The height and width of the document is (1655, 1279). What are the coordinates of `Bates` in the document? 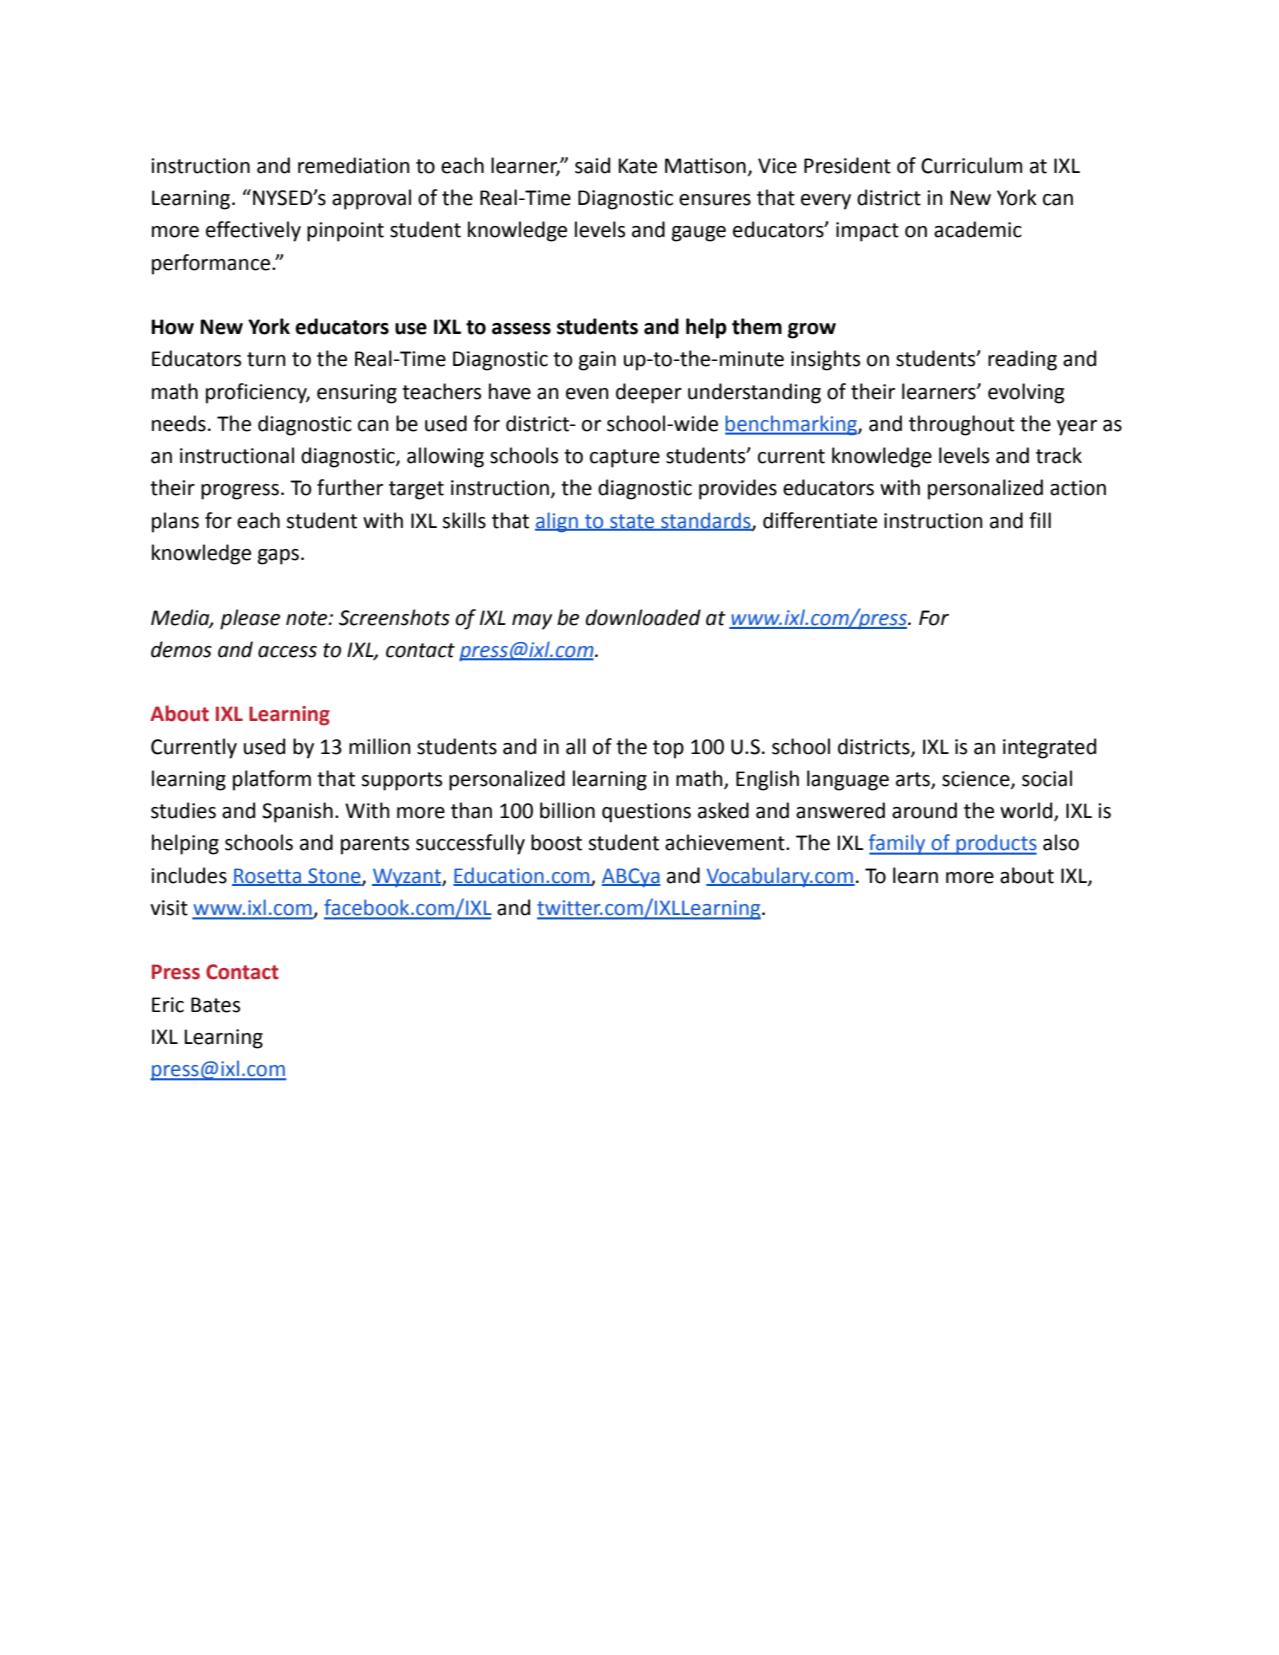 It's located at (215, 1005).
